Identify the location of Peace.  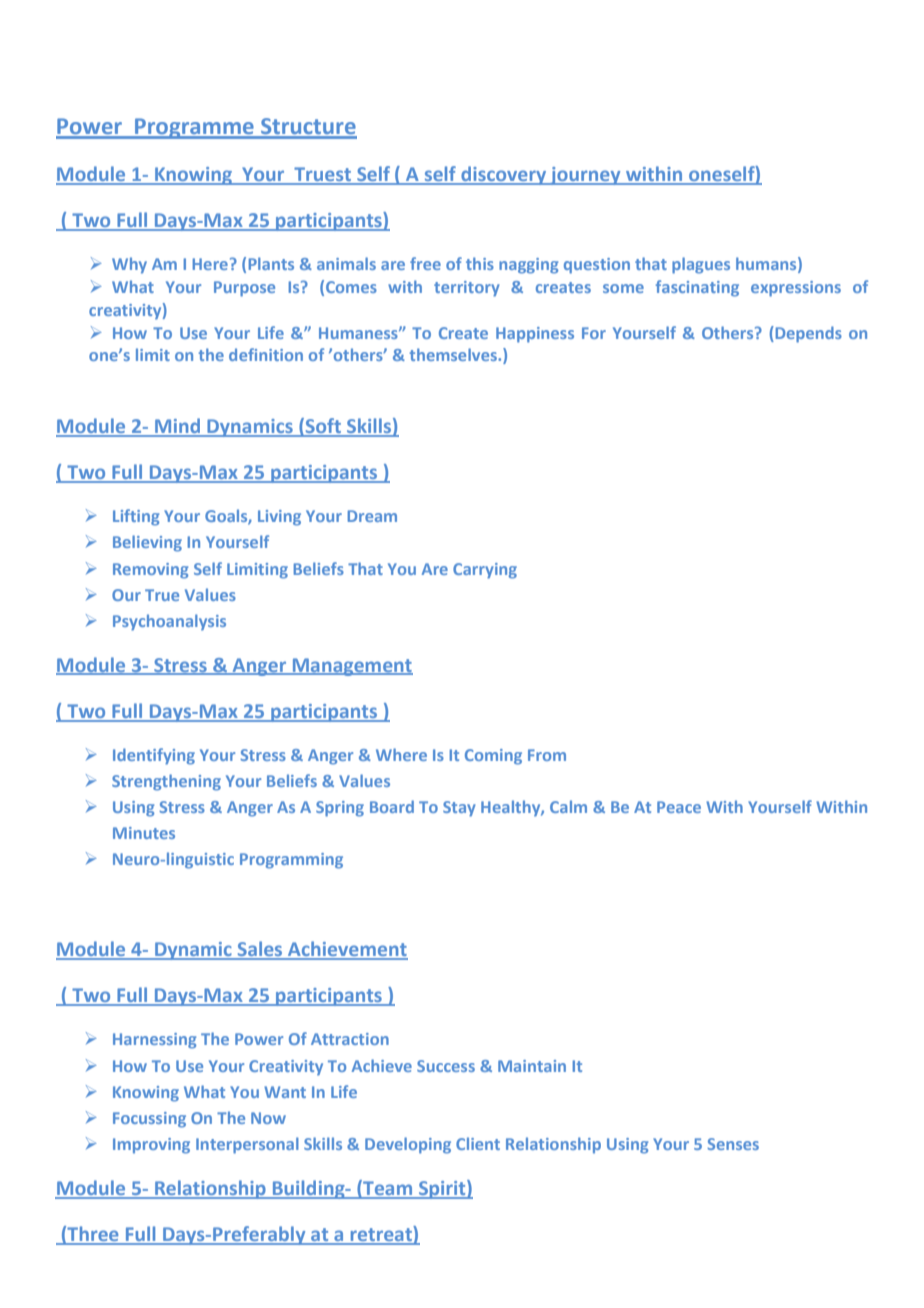
(679, 807).
